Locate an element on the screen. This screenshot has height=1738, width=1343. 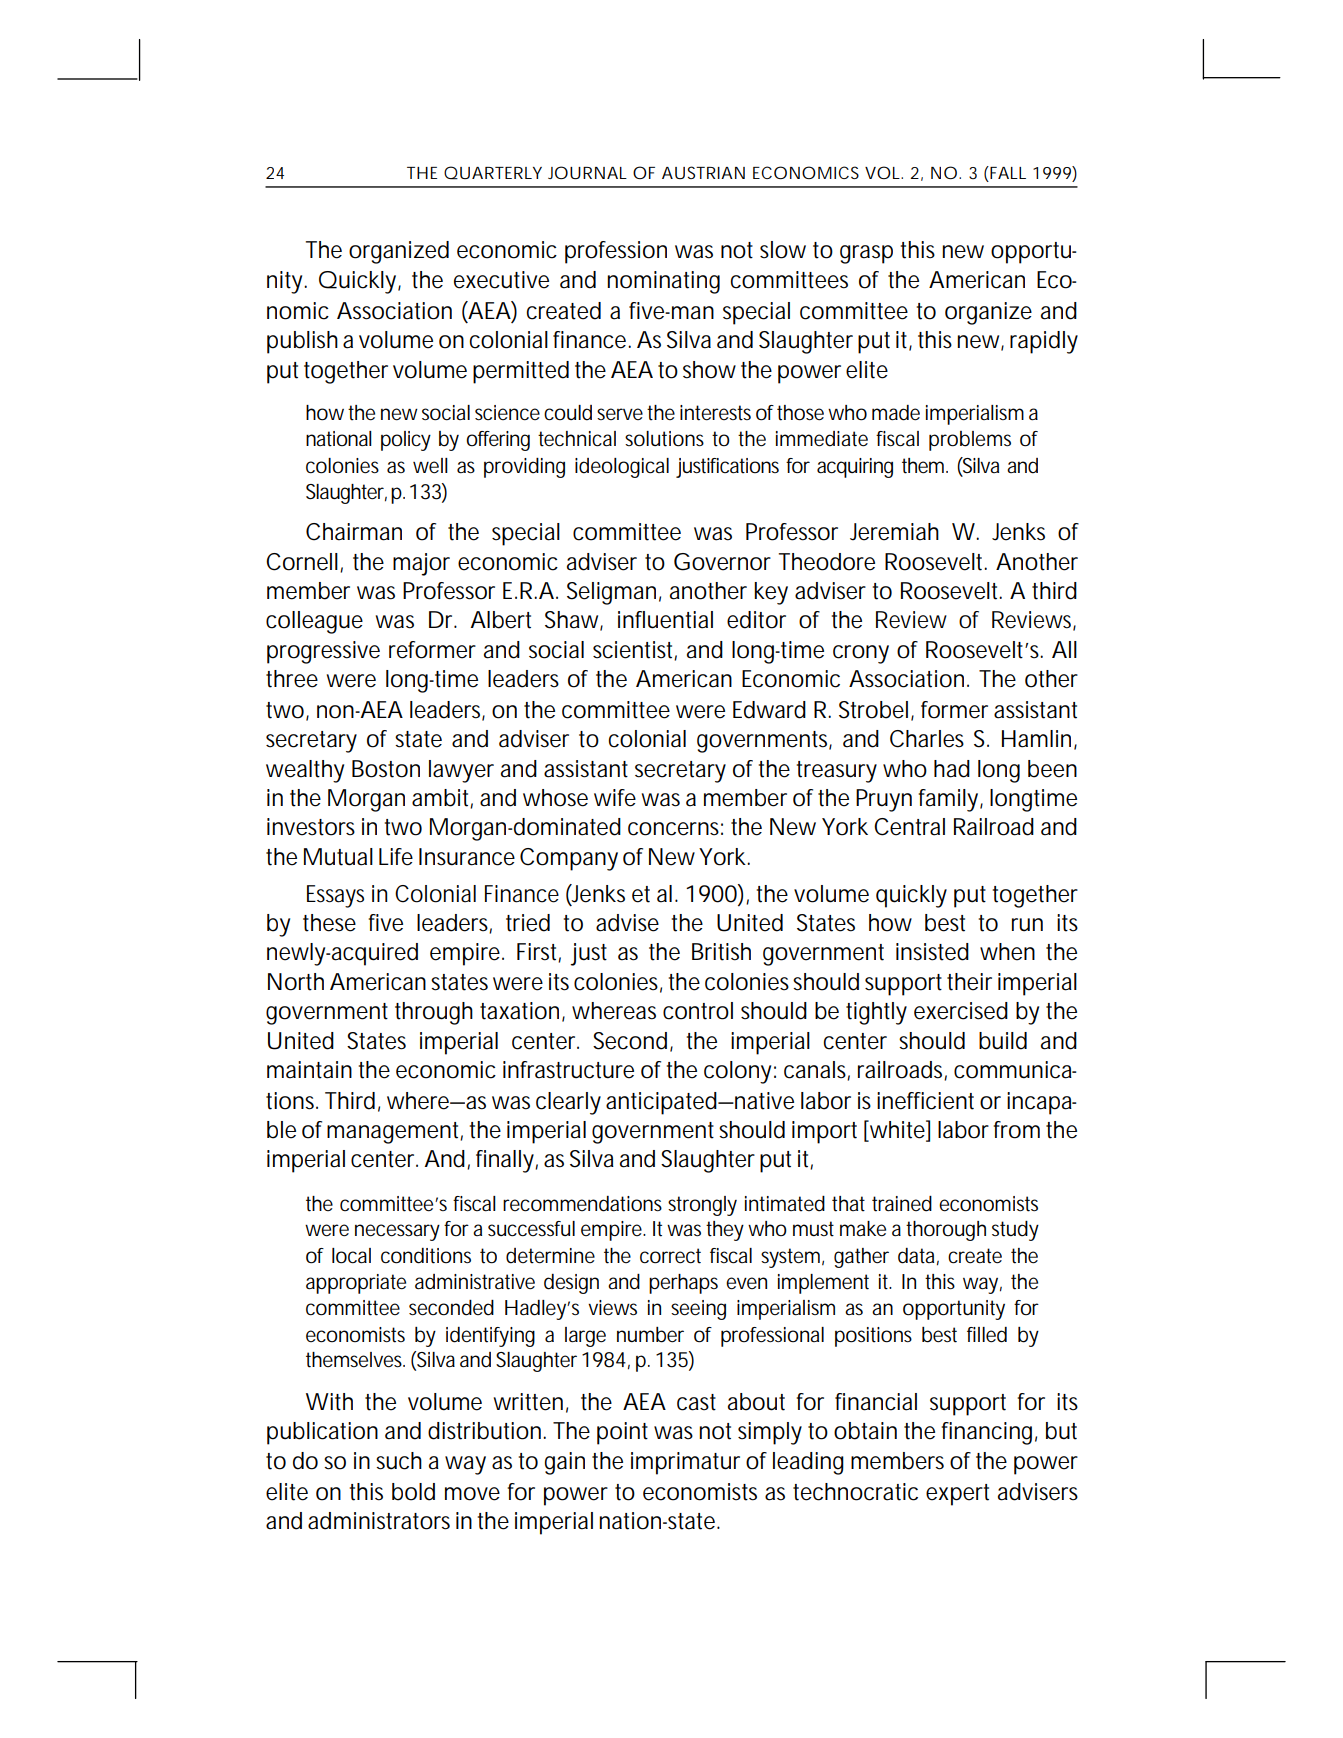
progressive is located at coordinates (323, 652).
